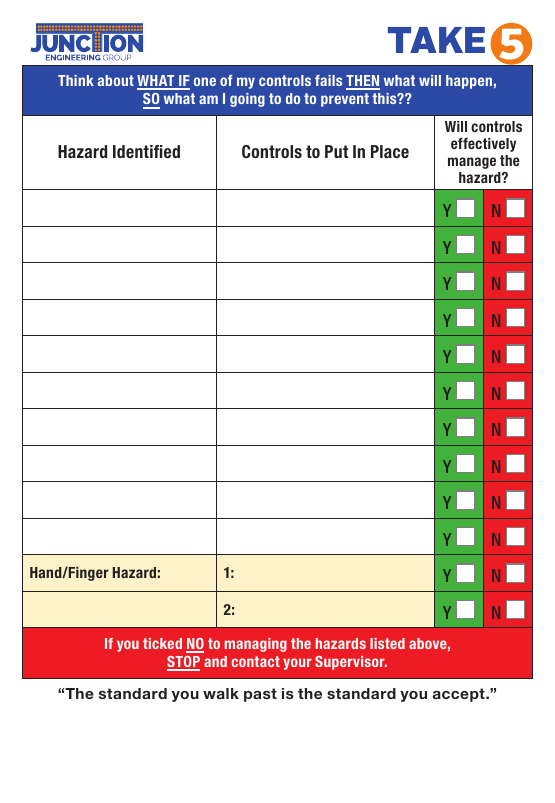  I want to click on fails, so click(328, 80).
